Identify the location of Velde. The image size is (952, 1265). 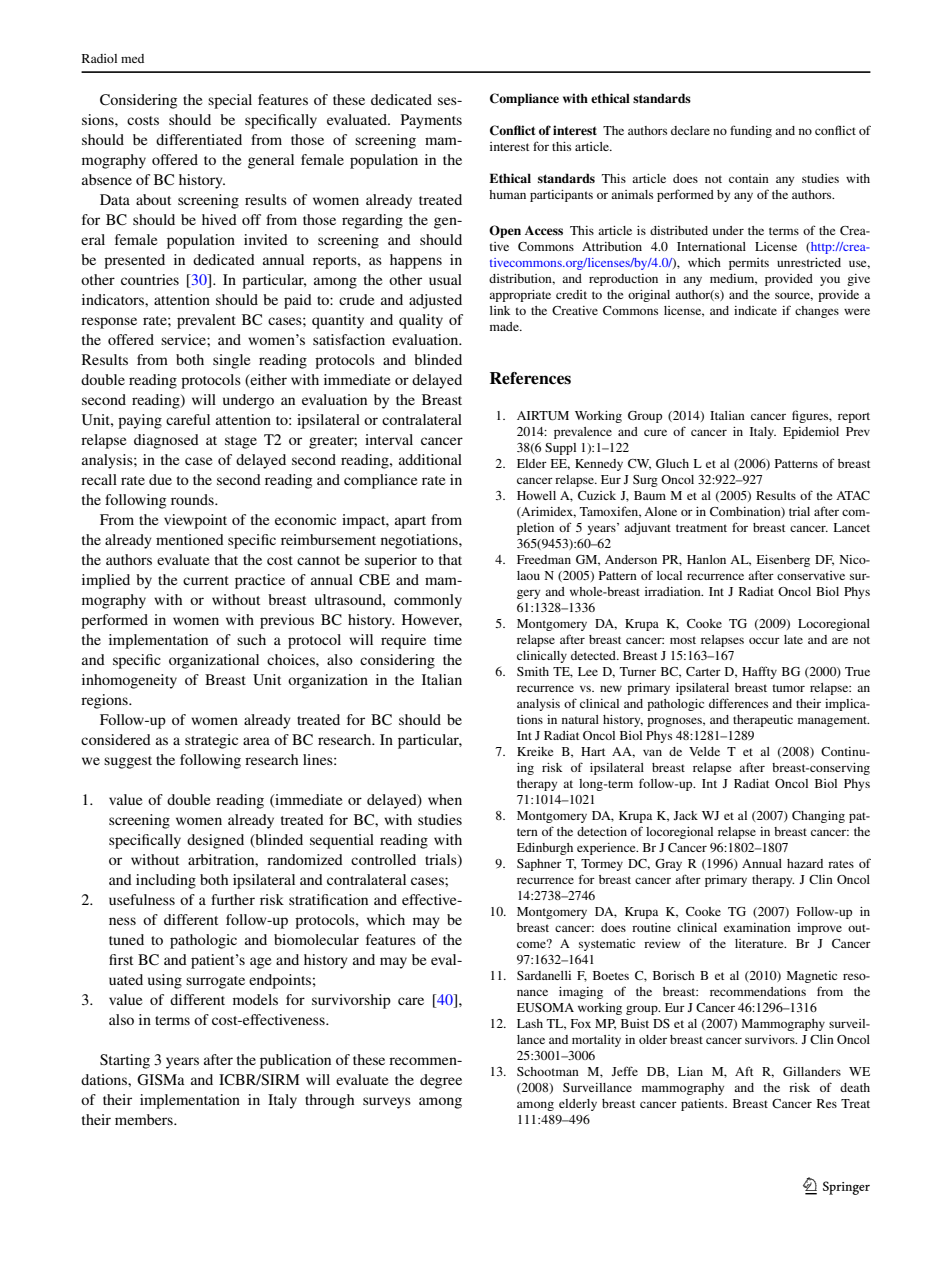
(704, 751).
